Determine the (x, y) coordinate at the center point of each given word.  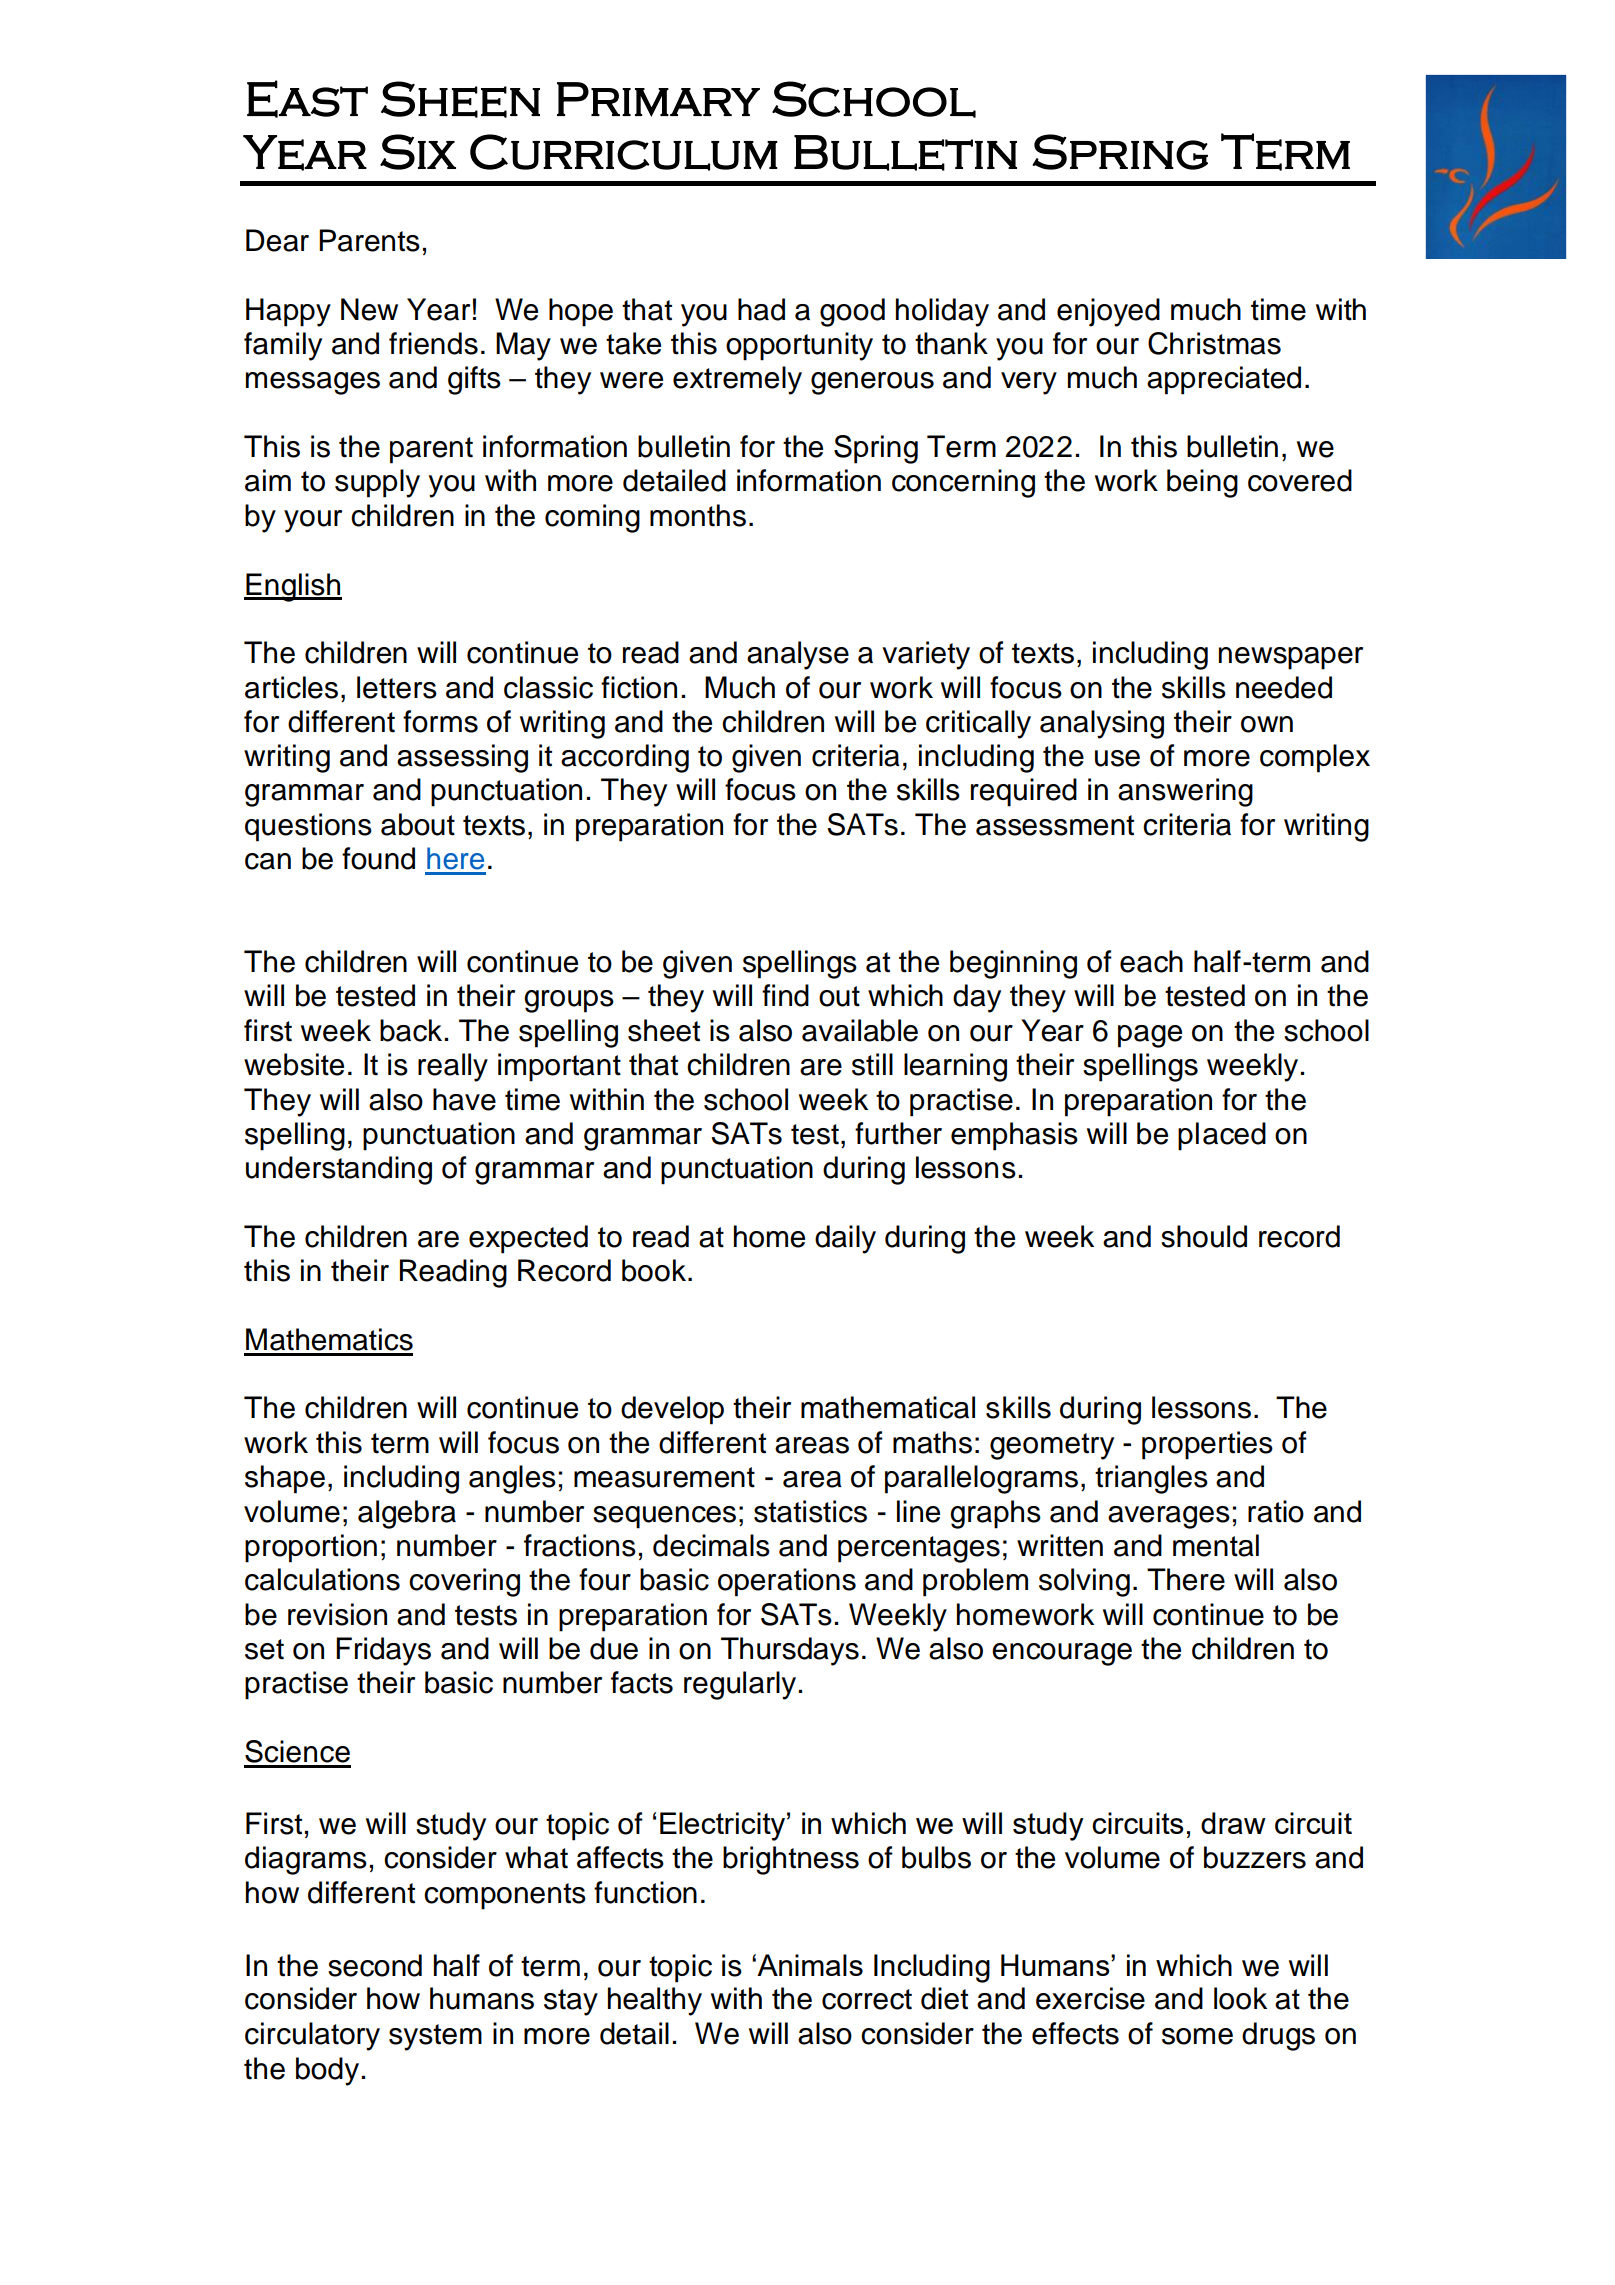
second (375, 1965)
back (411, 1030)
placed (1222, 1136)
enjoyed (1108, 312)
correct (867, 1999)
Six (418, 152)
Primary (658, 99)
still (872, 1064)
